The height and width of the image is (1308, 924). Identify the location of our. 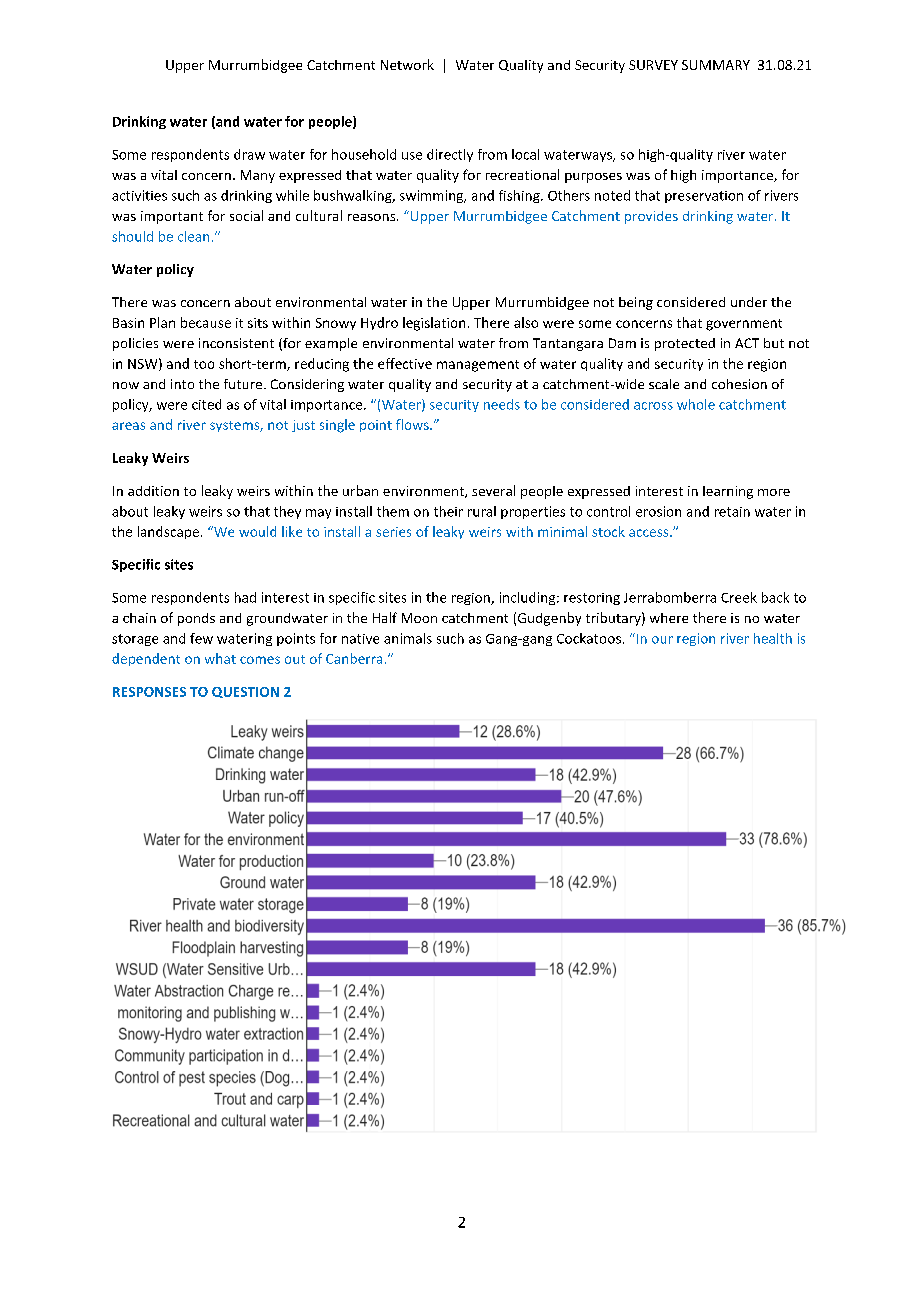
(662, 640).
